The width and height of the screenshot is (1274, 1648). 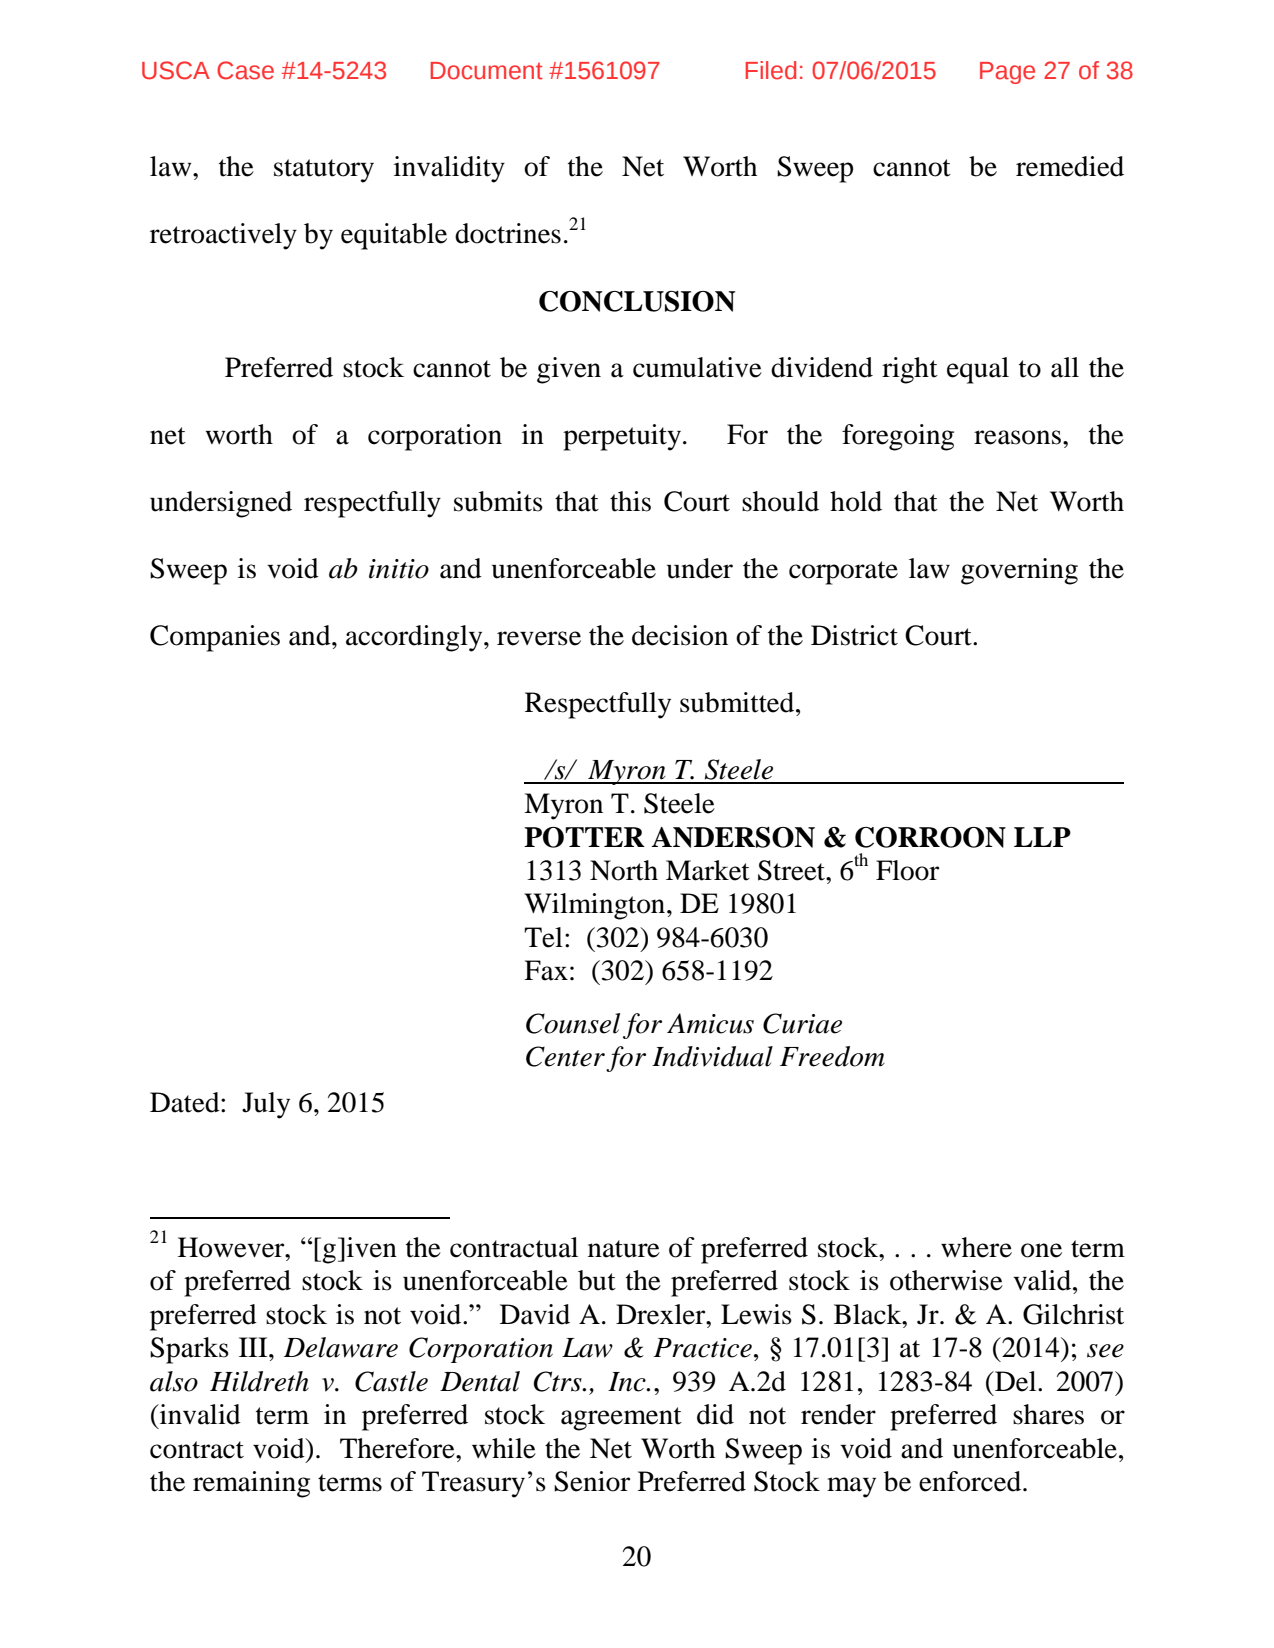 What do you see at coordinates (1007, 73) in the screenshot?
I see `Page` at bounding box center [1007, 73].
